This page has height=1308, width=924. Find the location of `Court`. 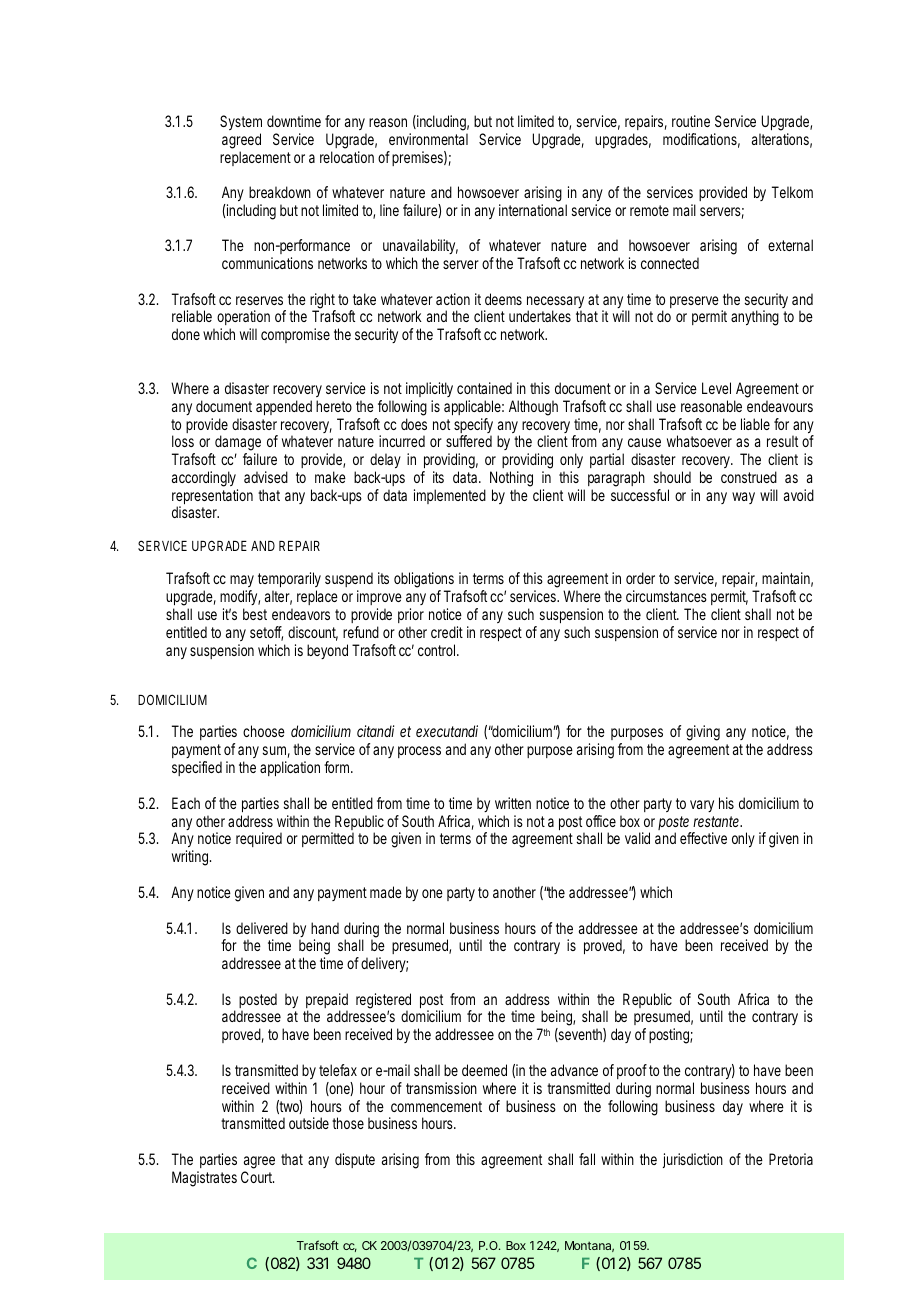

Court is located at coordinates (257, 1177).
